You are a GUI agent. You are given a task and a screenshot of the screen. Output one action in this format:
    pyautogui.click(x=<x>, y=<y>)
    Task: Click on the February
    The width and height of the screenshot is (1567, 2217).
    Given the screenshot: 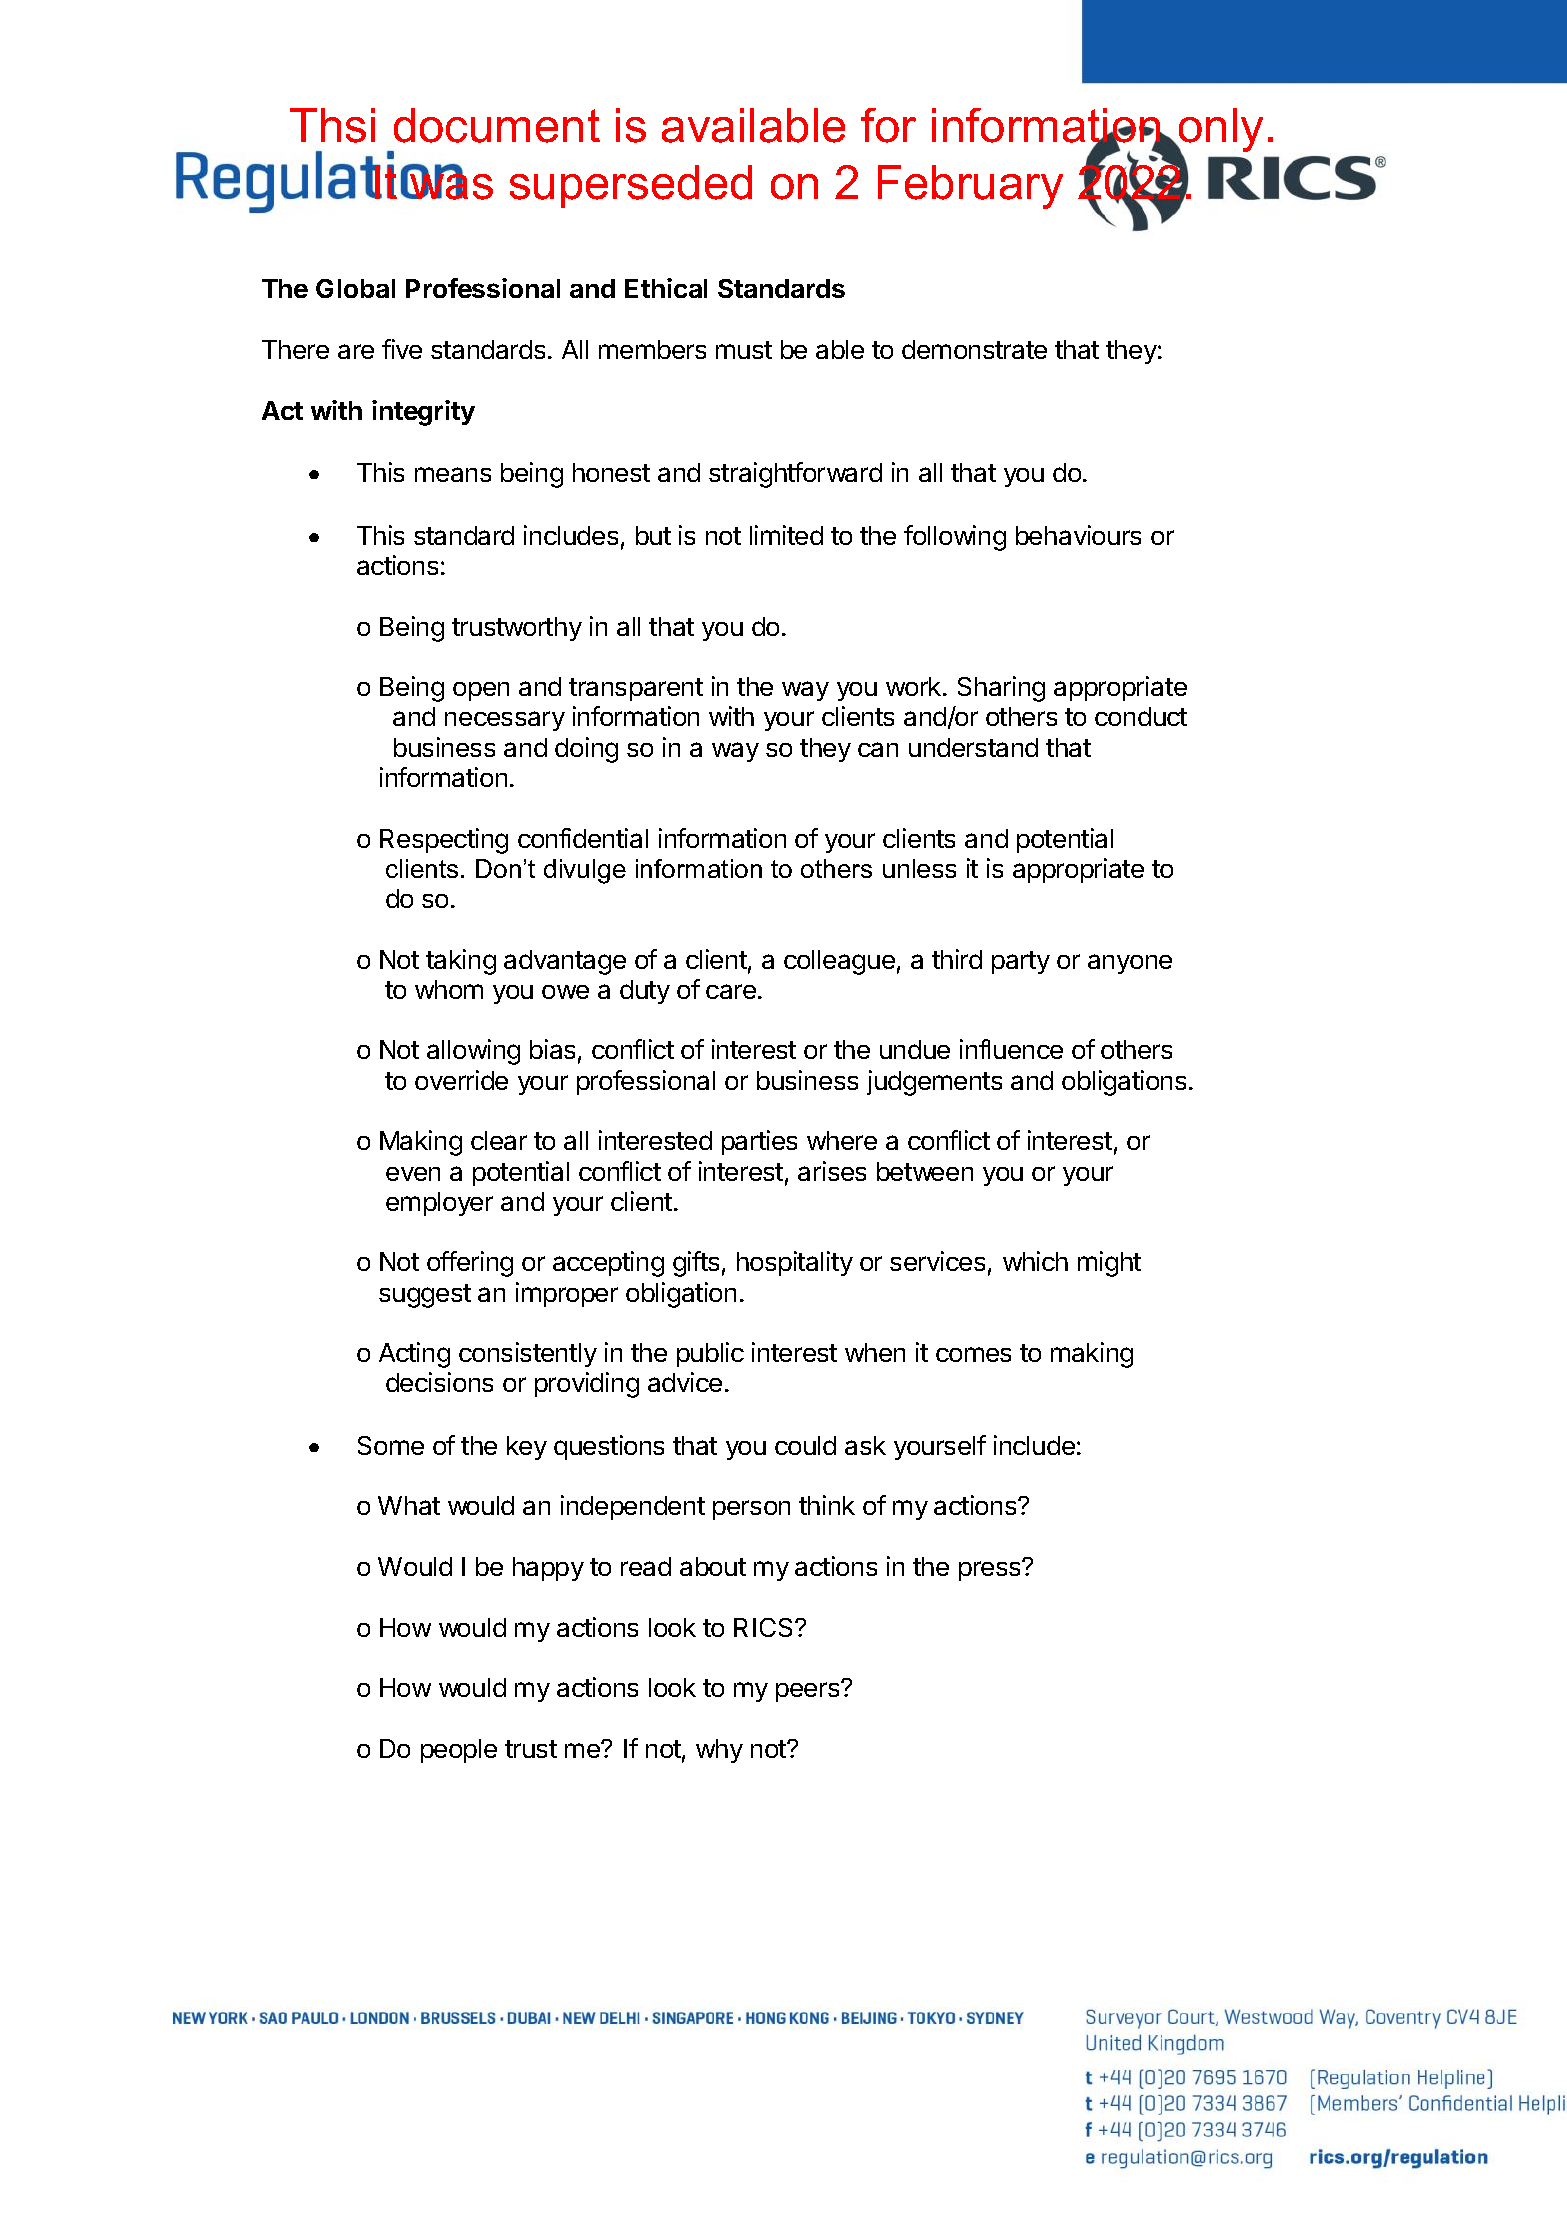 What is the action you would take?
    pyautogui.click(x=970, y=187)
